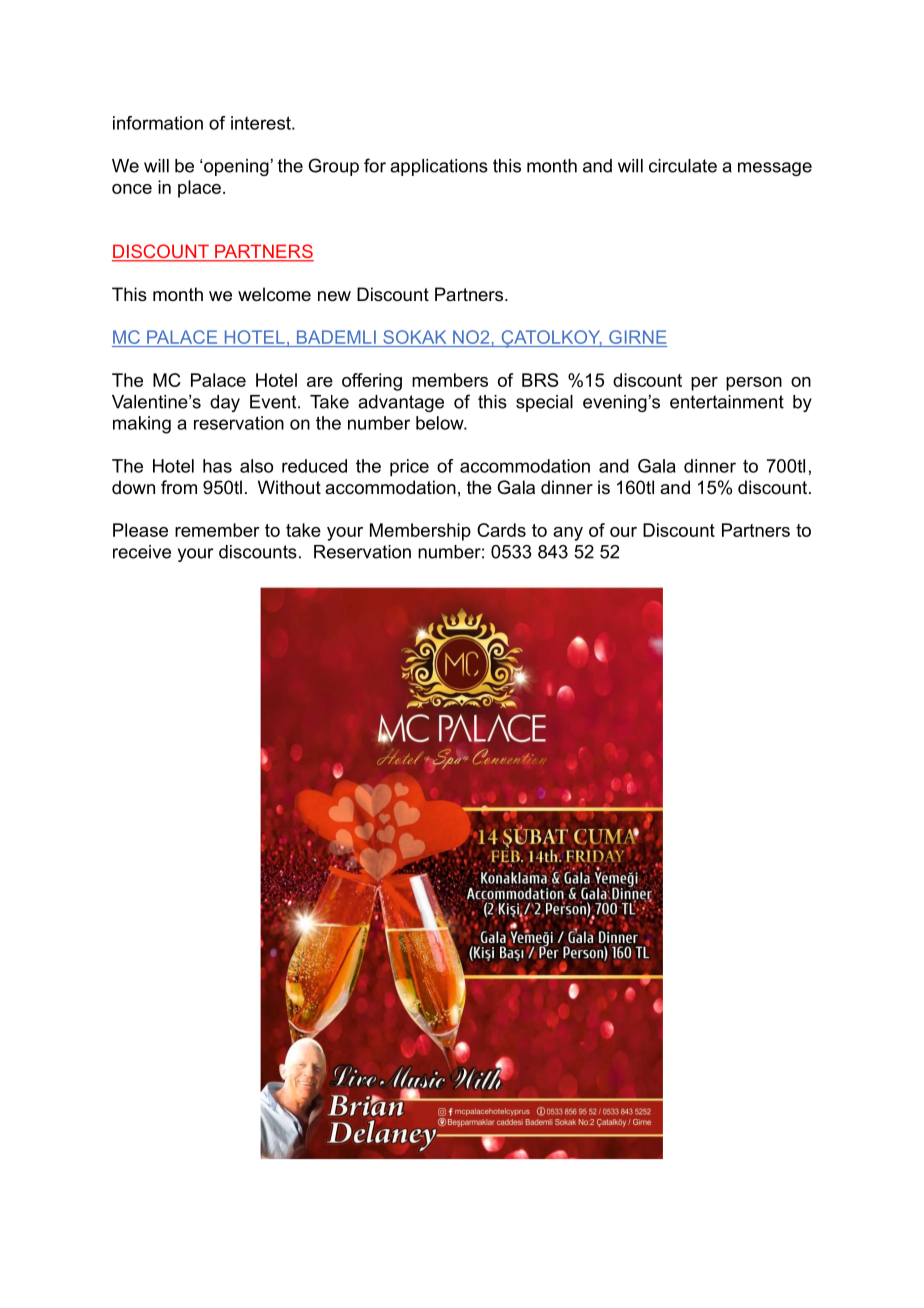 Image resolution: width=924 pixels, height=1308 pixels. I want to click on day, so click(225, 403).
